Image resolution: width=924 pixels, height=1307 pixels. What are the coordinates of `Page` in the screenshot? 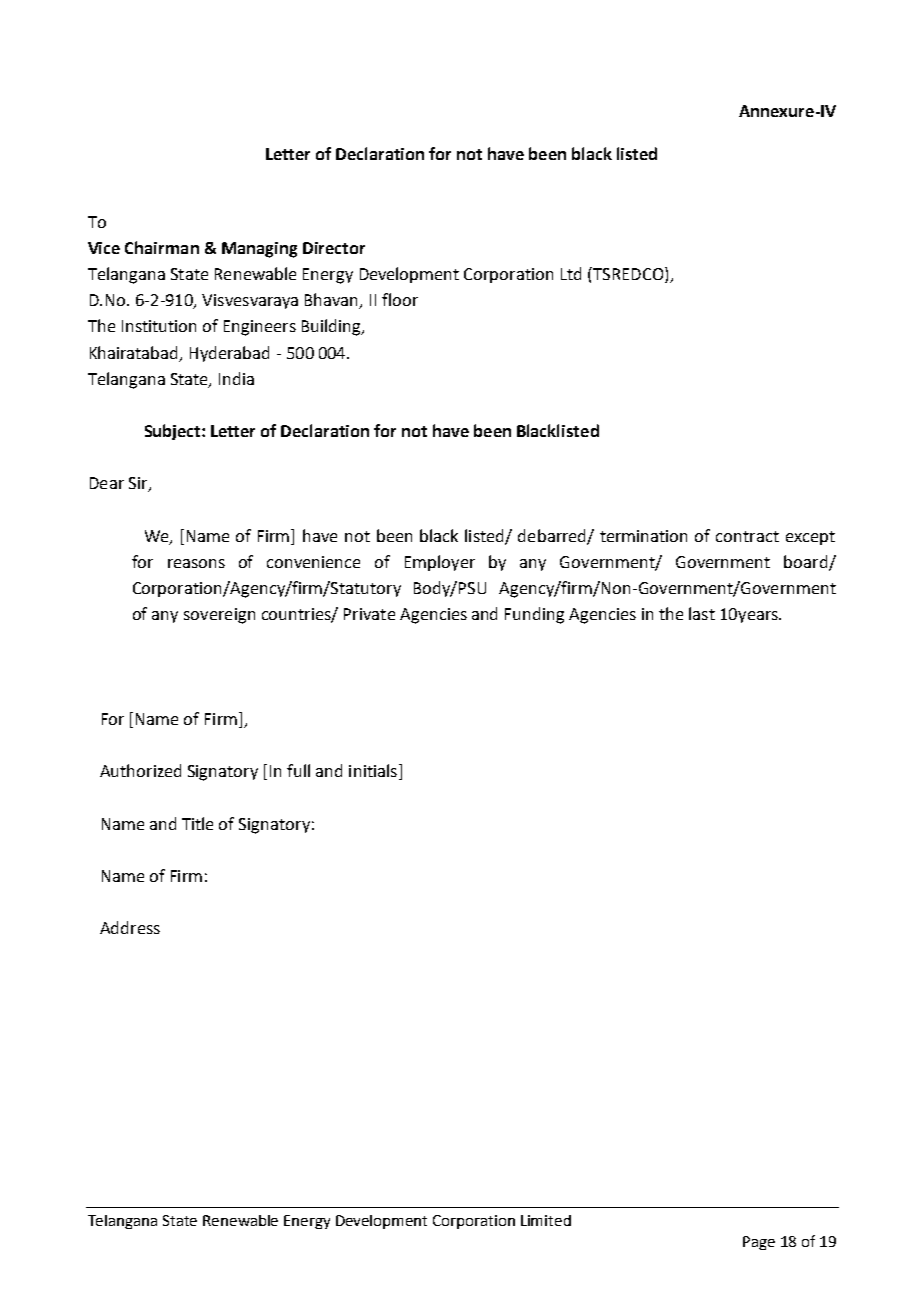 It's located at (759, 1243).
